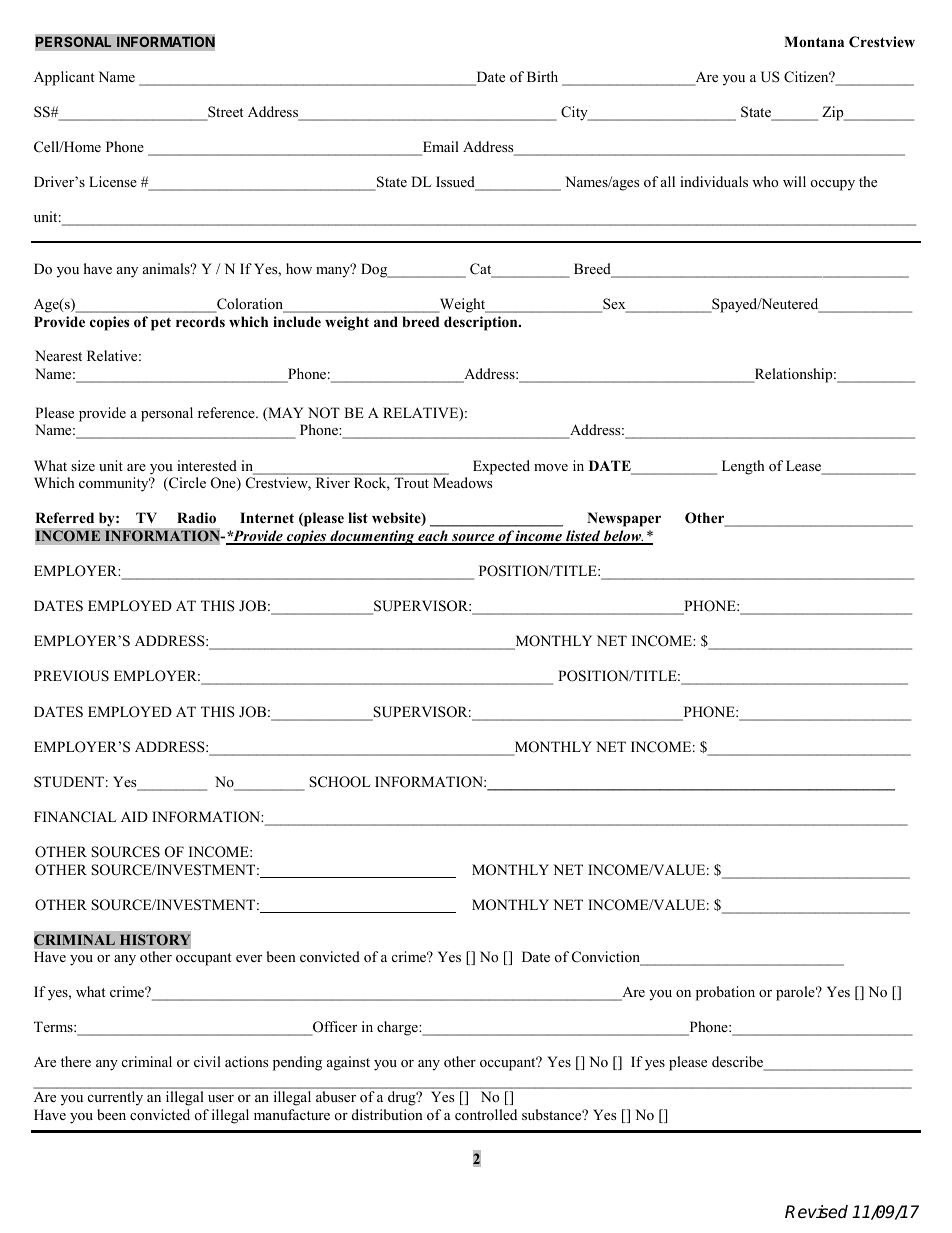  What do you see at coordinates (816, 1212) in the image?
I see `Revised` at bounding box center [816, 1212].
